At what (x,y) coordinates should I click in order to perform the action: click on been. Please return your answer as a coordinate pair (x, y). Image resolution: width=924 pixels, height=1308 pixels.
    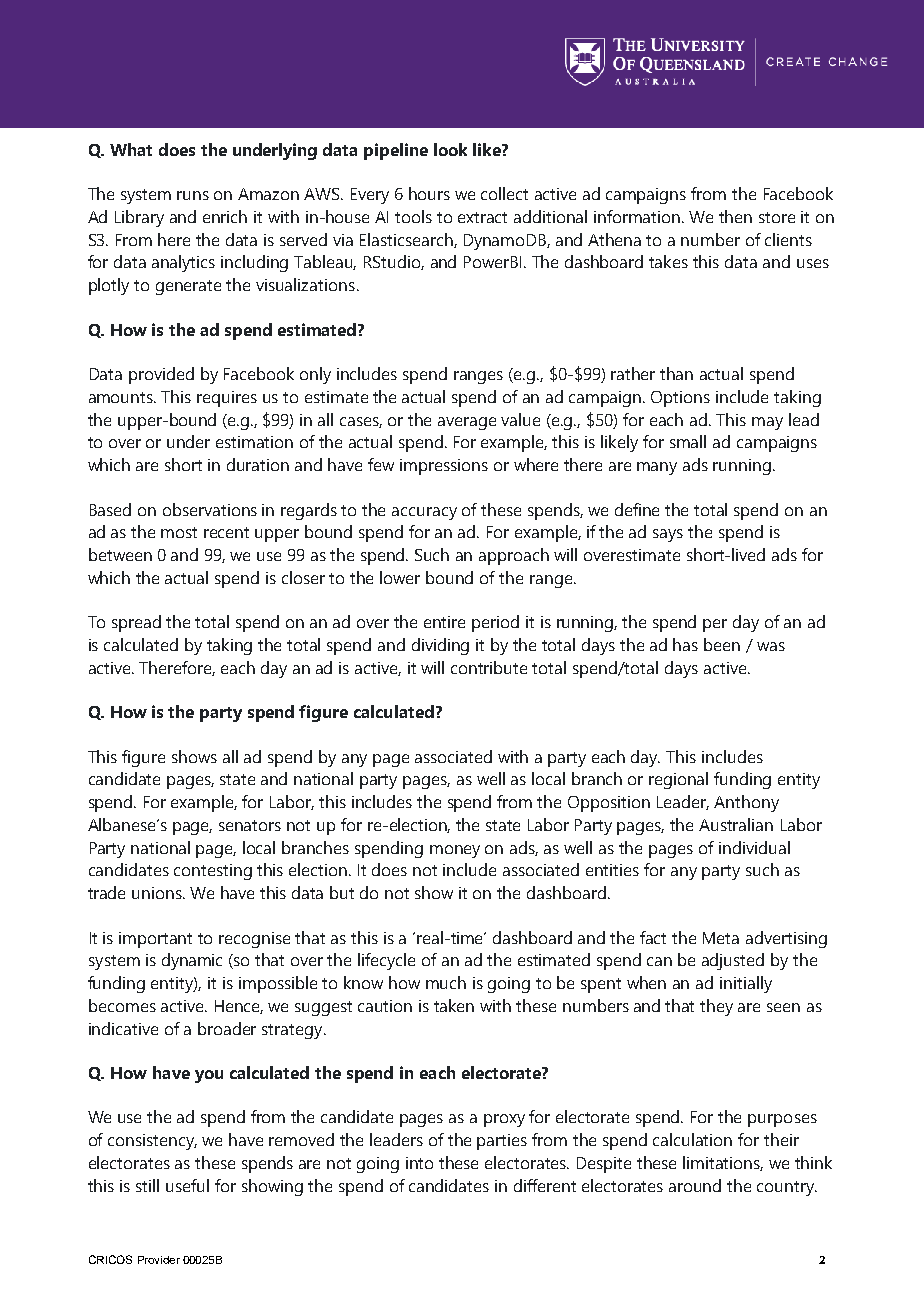
    Looking at the image, I should click on (722, 644).
